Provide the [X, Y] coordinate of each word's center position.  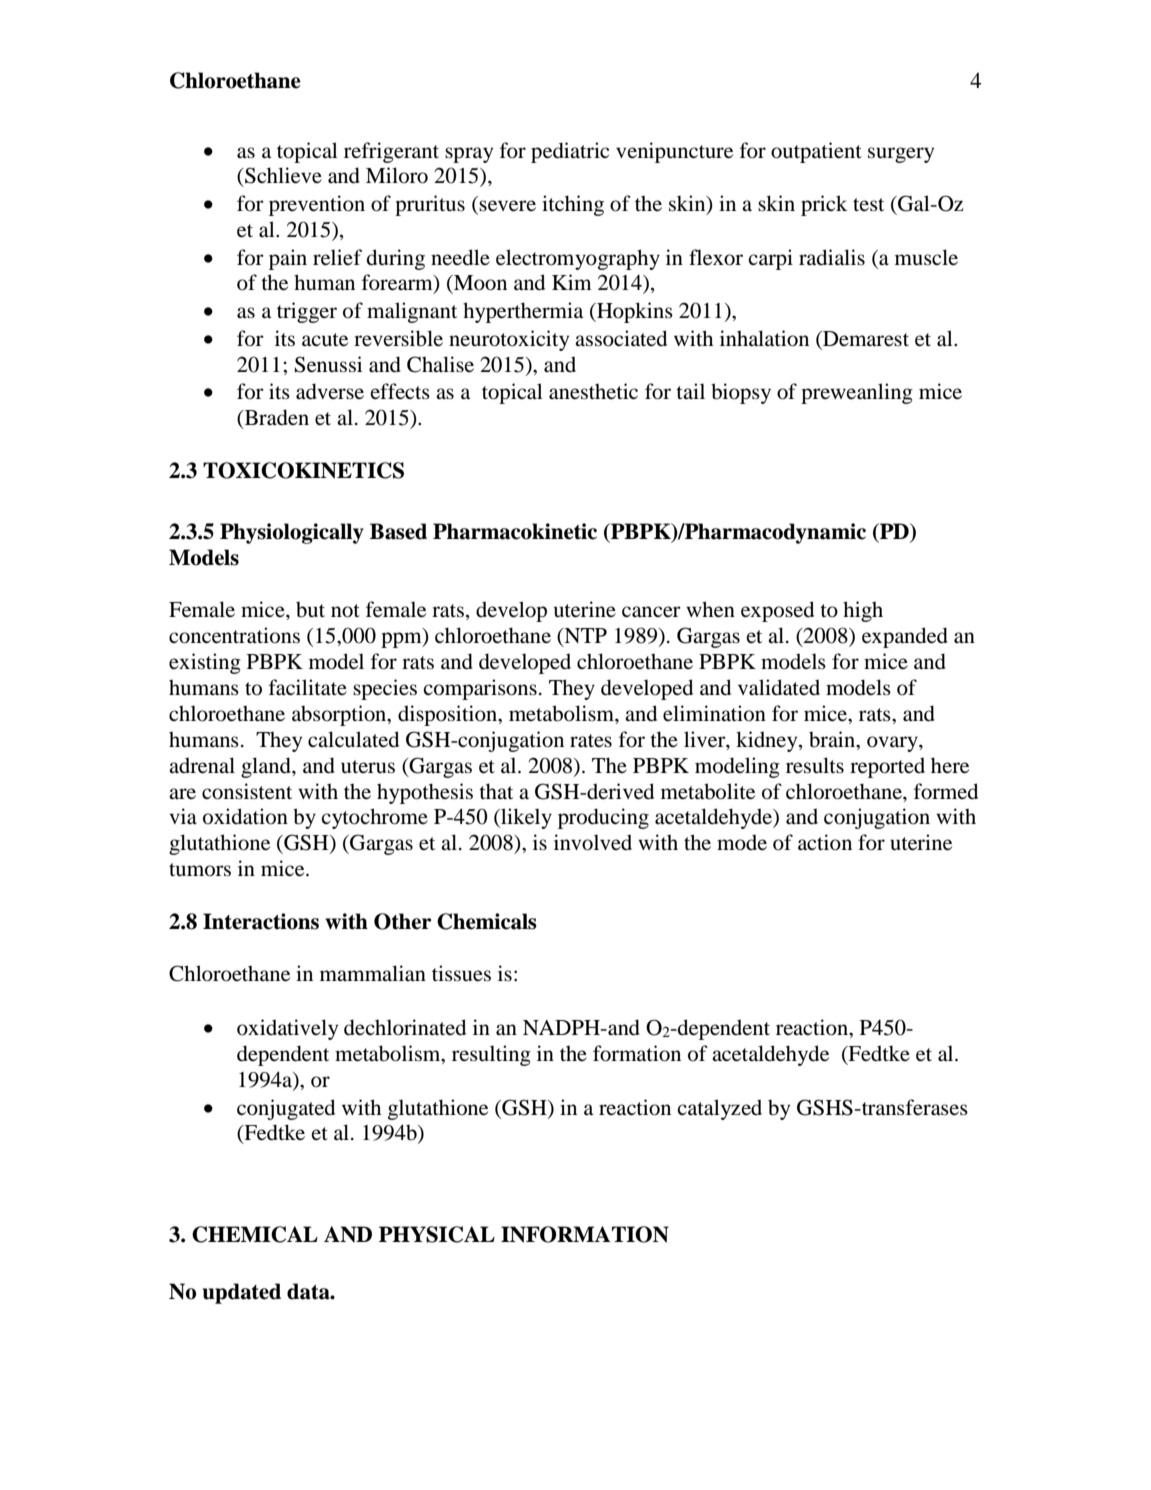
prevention [317, 205]
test [868, 204]
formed [946, 791]
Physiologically [292, 533]
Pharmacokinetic [515, 531]
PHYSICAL [437, 1234]
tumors [200, 870]
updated [242, 1293]
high [863, 611]
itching [573, 205]
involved [593, 842]
